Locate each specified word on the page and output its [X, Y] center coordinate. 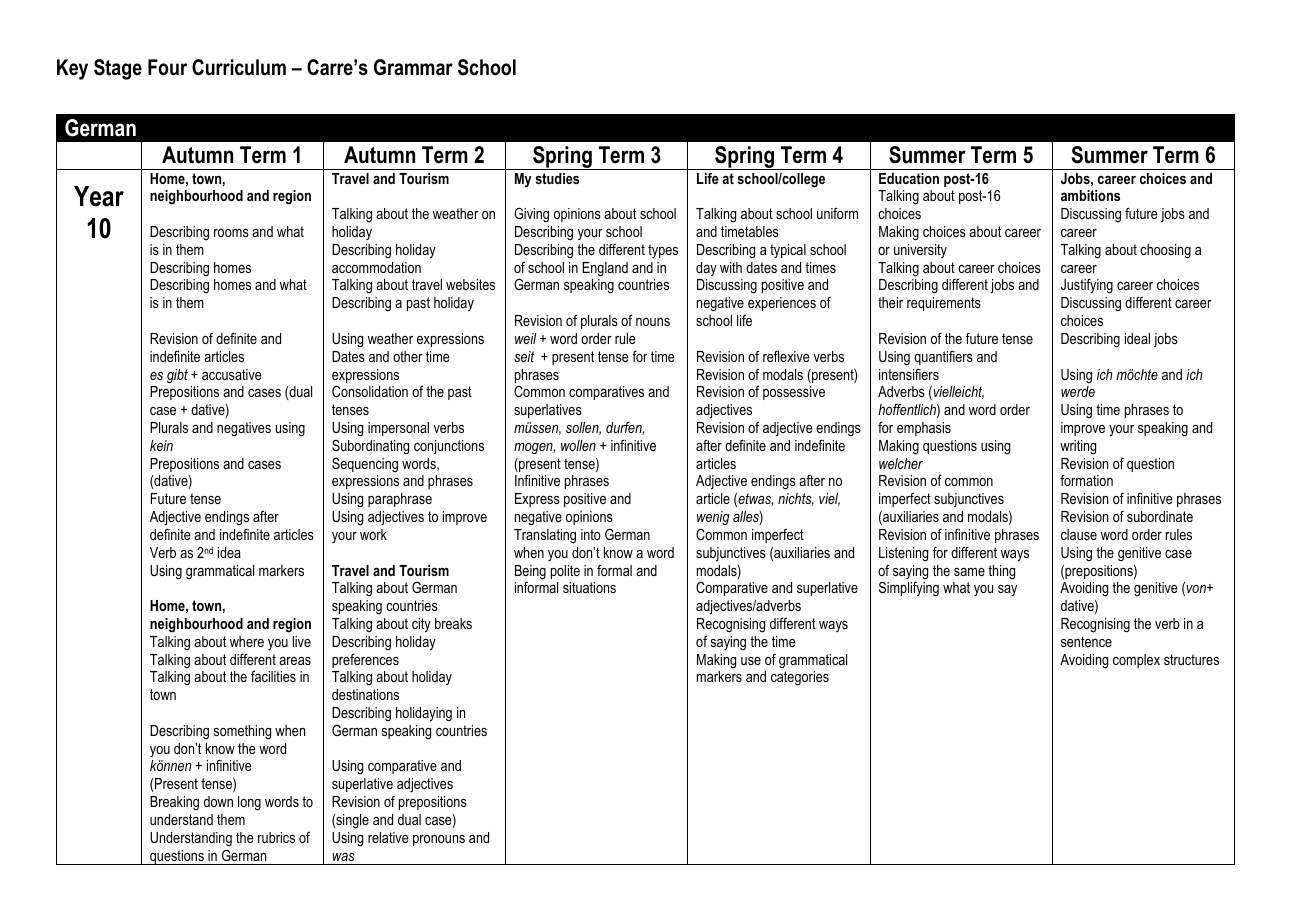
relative [388, 837]
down [218, 801]
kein [161, 445]
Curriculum [239, 67]
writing [1078, 447]
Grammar [413, 67]
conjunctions [449, 447]
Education [909, 178]
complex [1136, 661]
